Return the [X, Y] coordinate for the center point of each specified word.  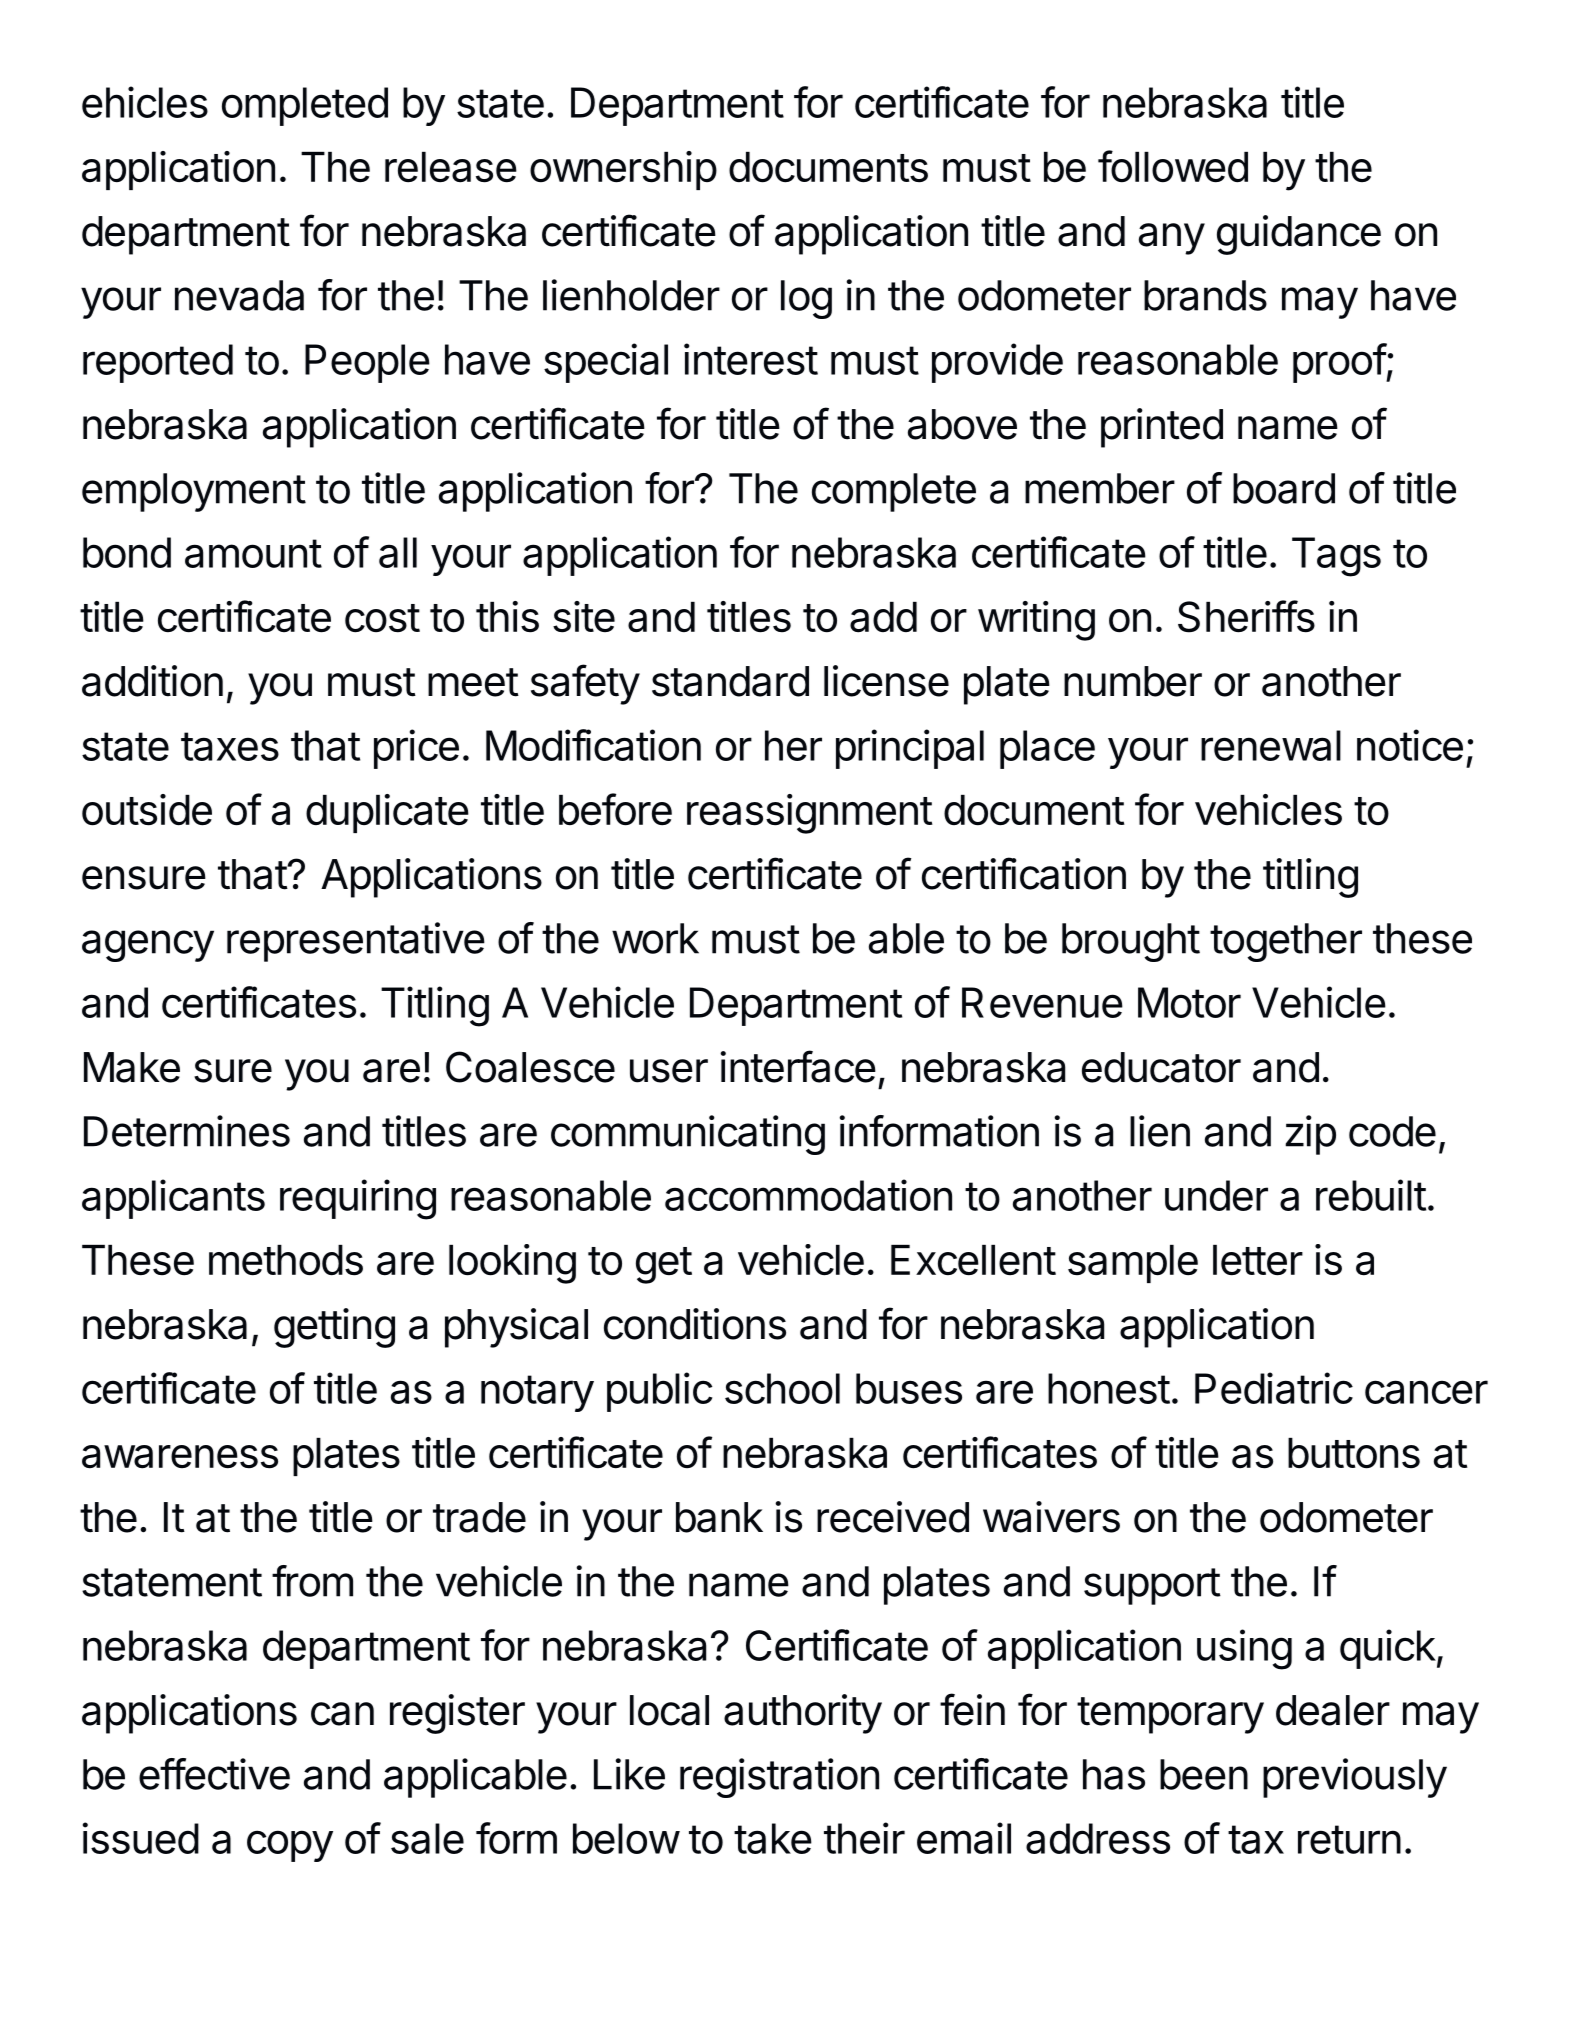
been [1204, 1774]
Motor [1189, 1002]
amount [253, 553]
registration [779, 1778]
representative [356, 942]
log [806, 299]
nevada [239, 295]
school [782, 1388]
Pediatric [1274, 1388]
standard [730, 681]
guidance [1299, 235]
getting [334, 1328]
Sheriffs [1246, 616]
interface [798, 1066]
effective [214, 1774]
